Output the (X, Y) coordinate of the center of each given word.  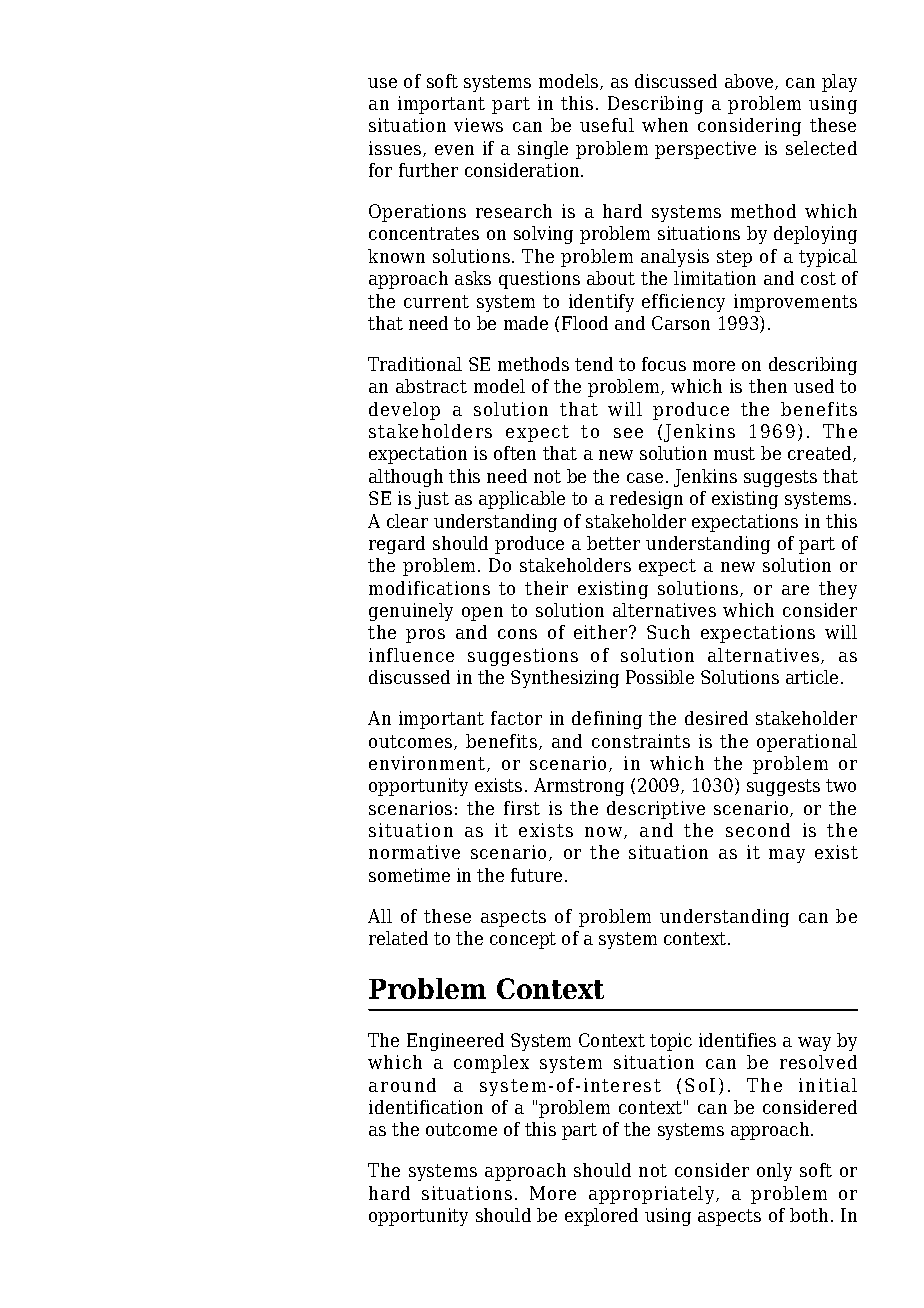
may (787, 856)
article (812, 677)
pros (425, 636)
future (536, 875)
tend (594, 364)
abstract (431, 386)
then (768, 386)
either (602, 632)
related (398, 938)
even (454, 150)
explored (601, 1217)
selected (821, 148)
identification (426, 1107)
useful (607, 125)
